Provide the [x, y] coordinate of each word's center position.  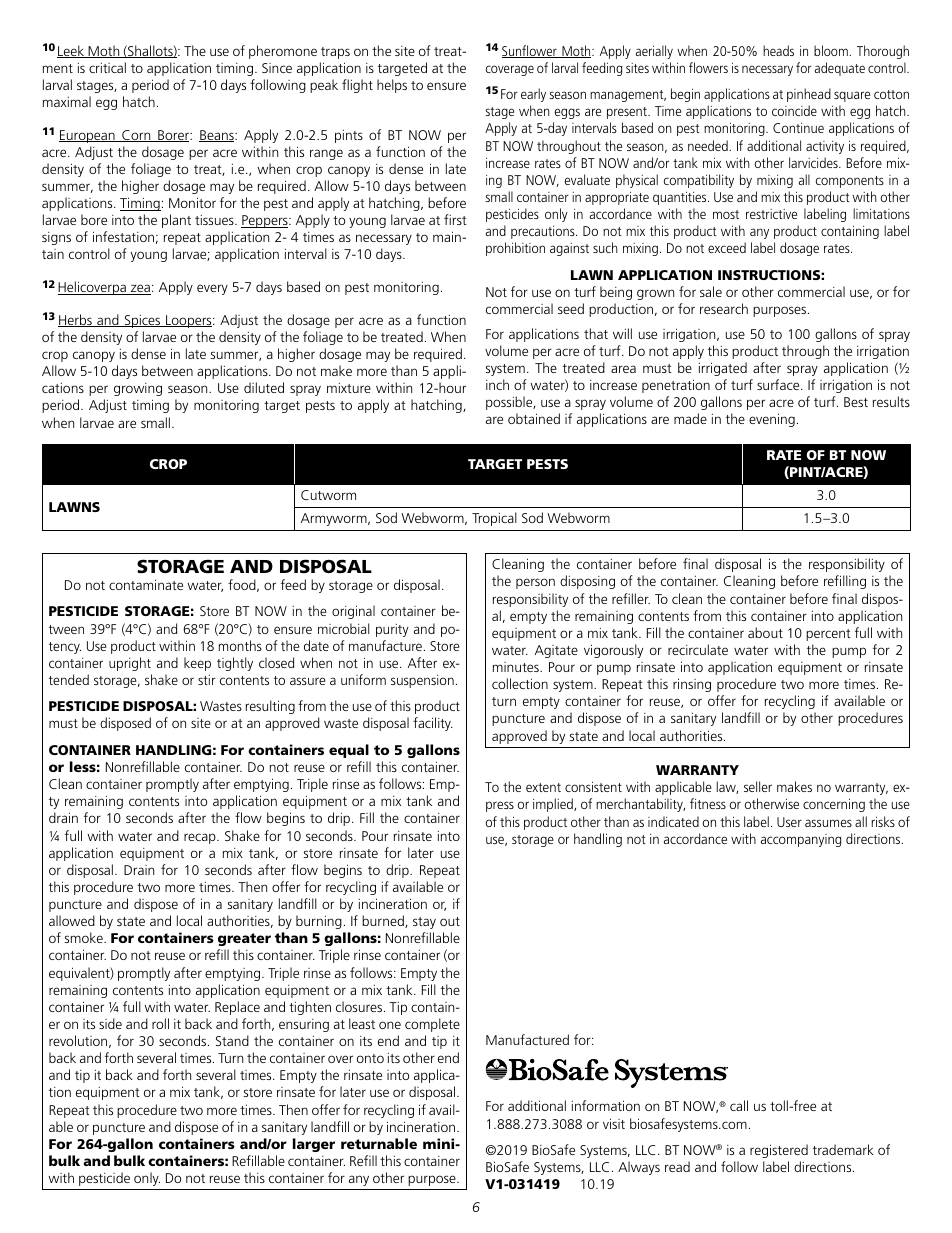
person [535, 583]
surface [779, 384]
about [765, 632]
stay [424, 923]
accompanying [801, 840]
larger [314, 1145]
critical [107, 67]
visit [614, 1123]
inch [497, 384]
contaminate [146, 584]
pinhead [809, 95]
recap [201, 838]
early [533, 95]
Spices [142, 321]
